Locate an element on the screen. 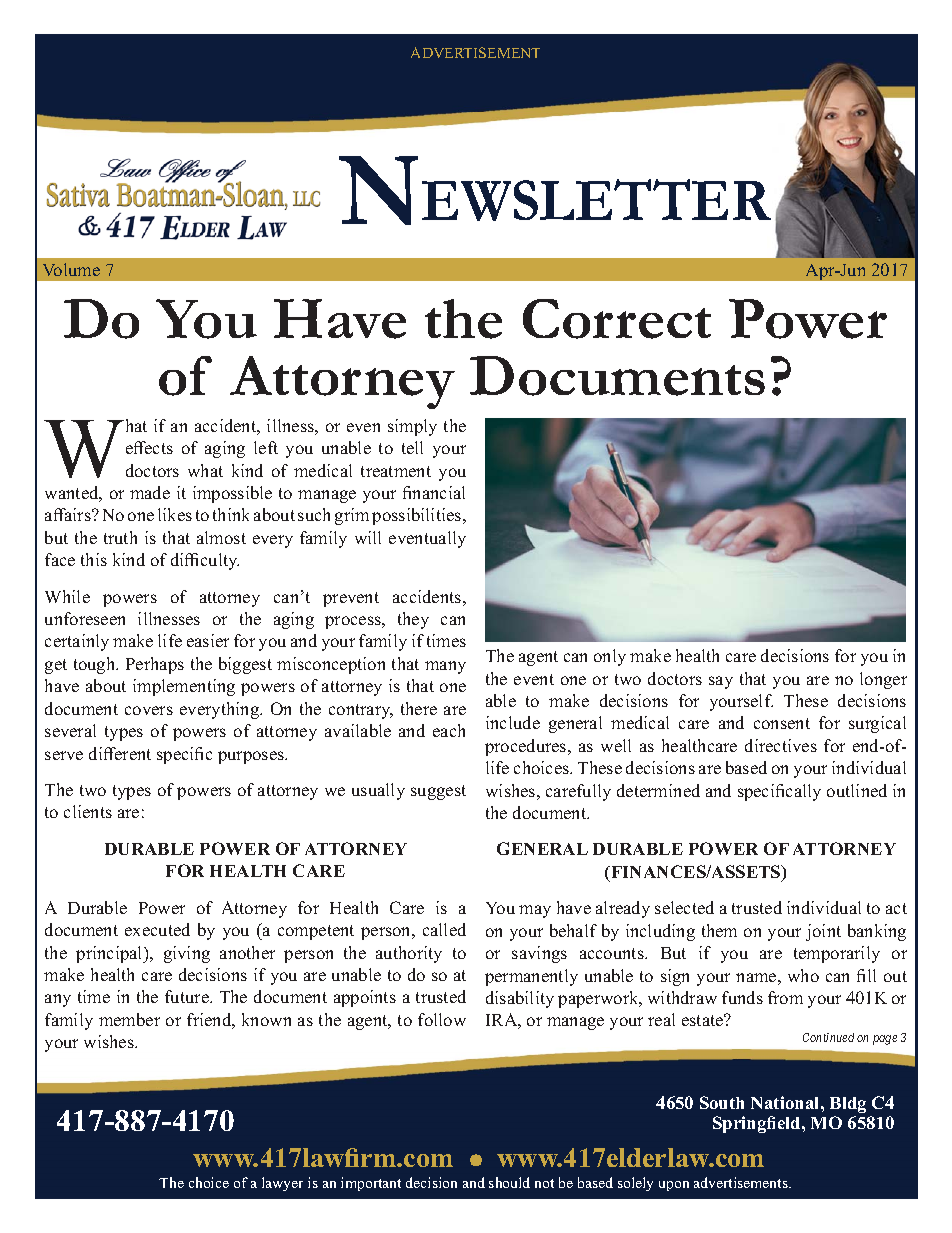 Image resolution: width=952 pixels, height=1233 pixels. simply is located at coordinates (412, 427).
